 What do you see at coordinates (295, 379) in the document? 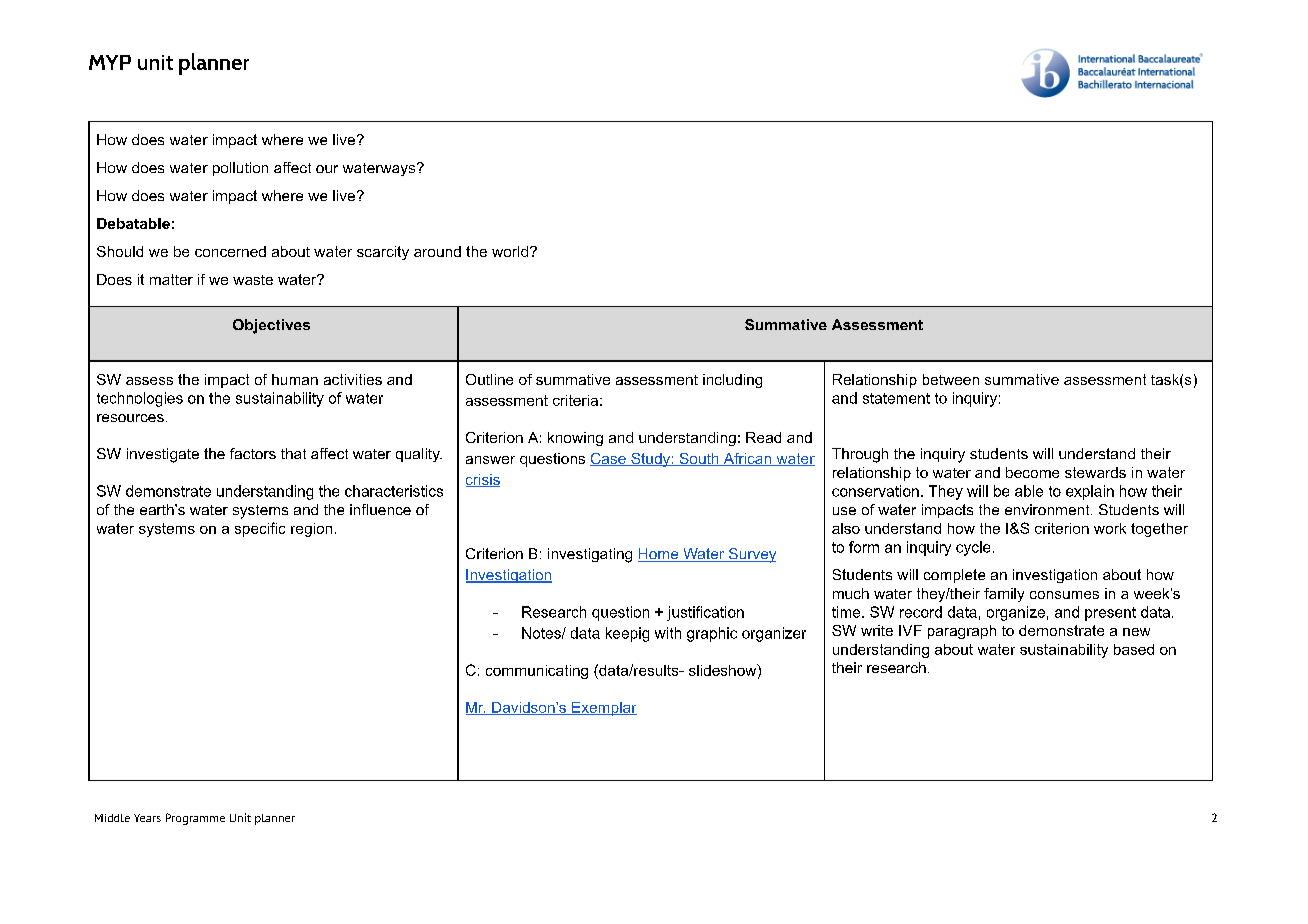
I see `human` at bounding box center [295, 379].
